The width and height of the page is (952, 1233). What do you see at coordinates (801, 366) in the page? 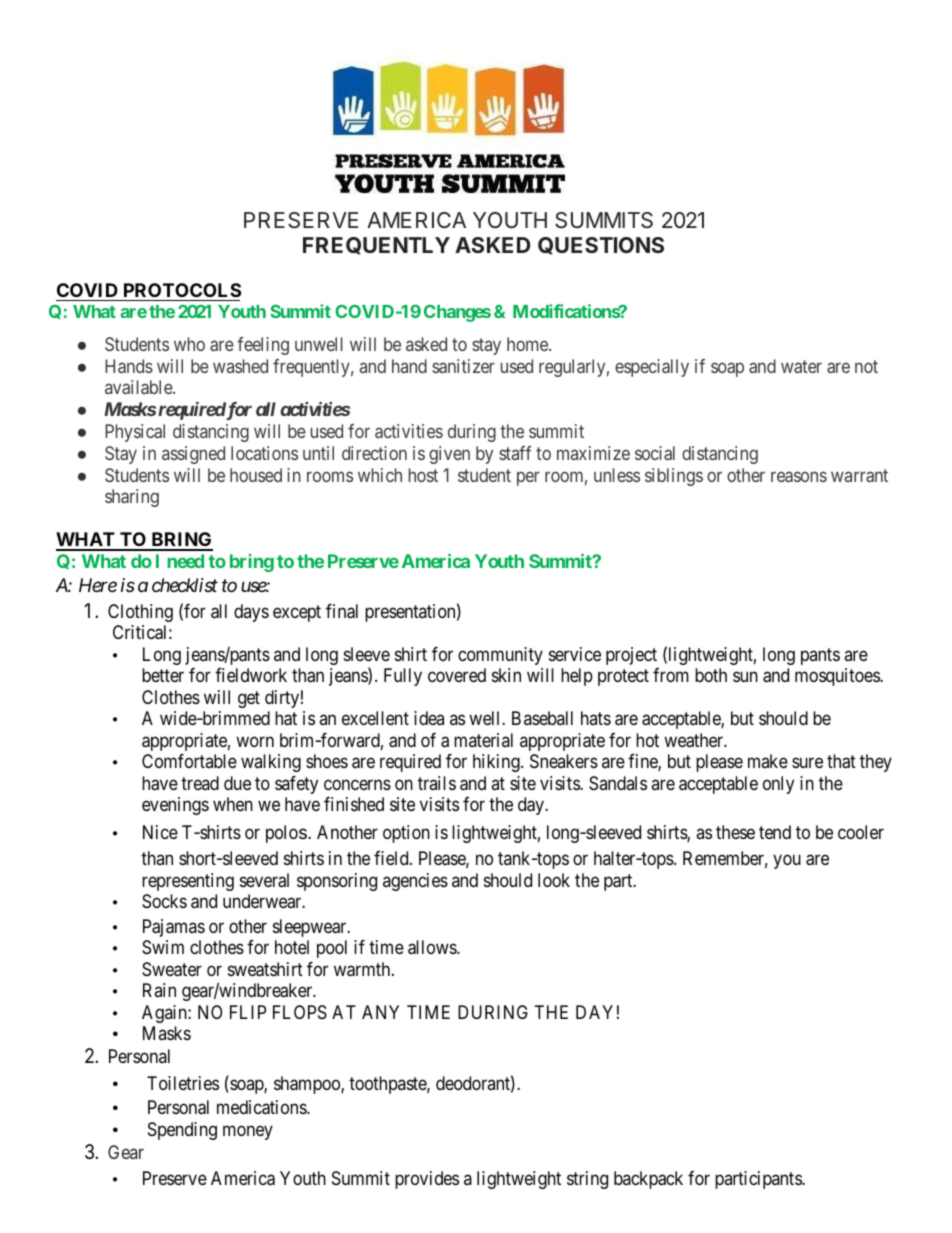
I see `water` at bounding box center [801, 366].
